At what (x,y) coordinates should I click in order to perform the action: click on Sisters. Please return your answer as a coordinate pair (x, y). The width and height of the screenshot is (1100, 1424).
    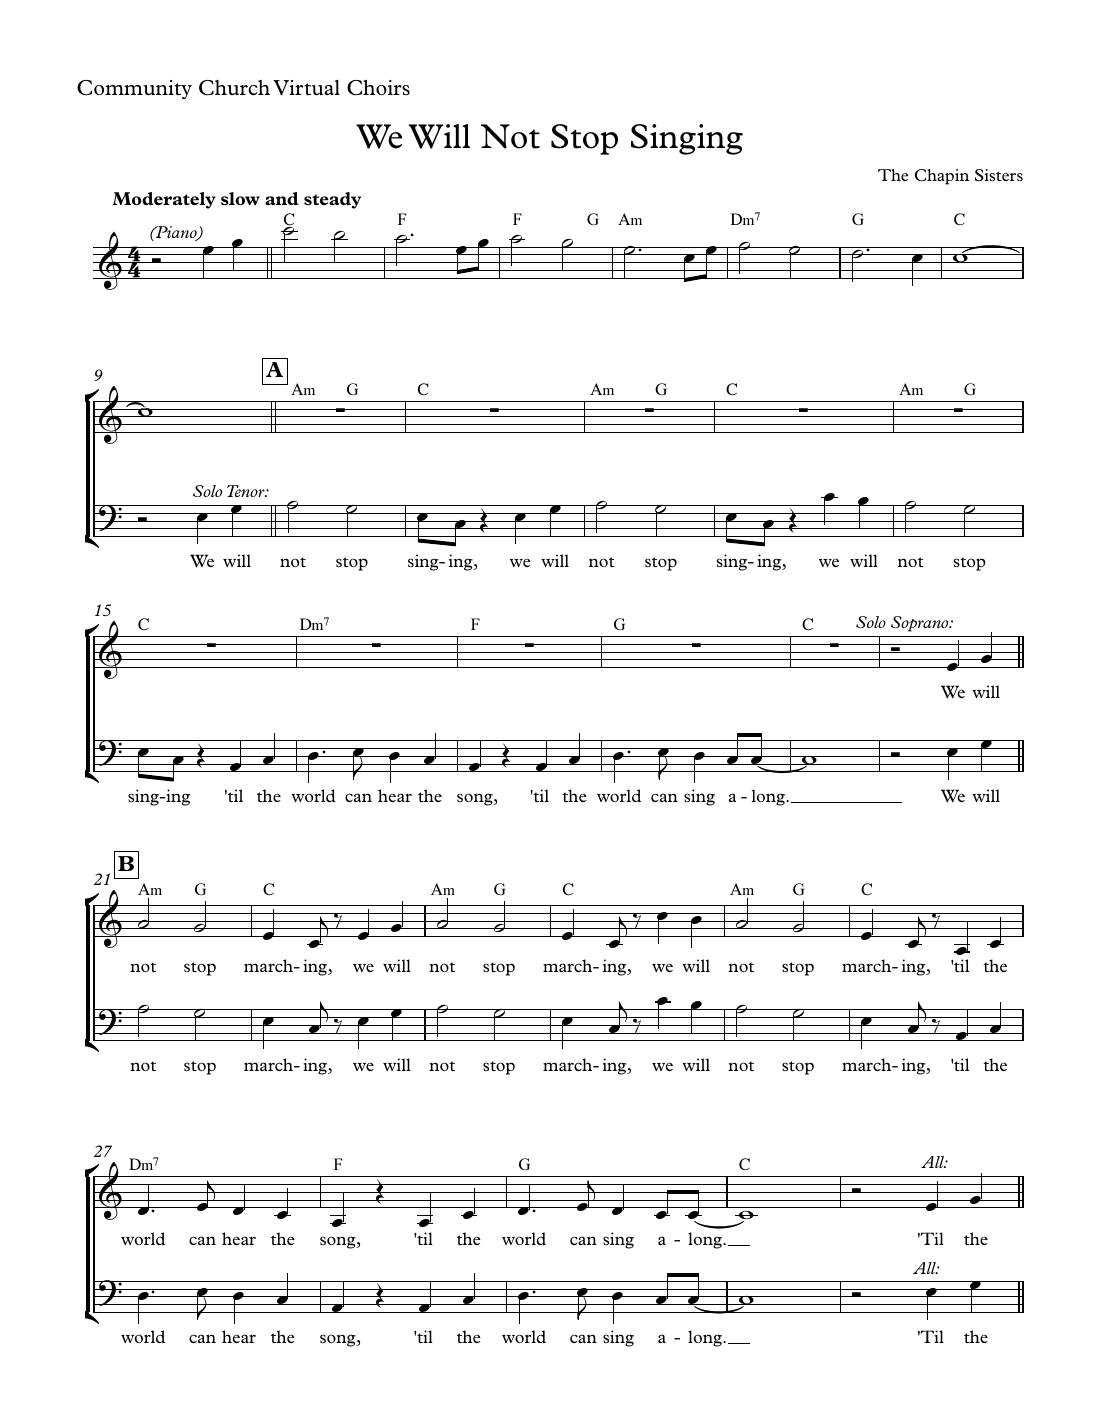
    Looking at the image, I should click on (999, 175).
